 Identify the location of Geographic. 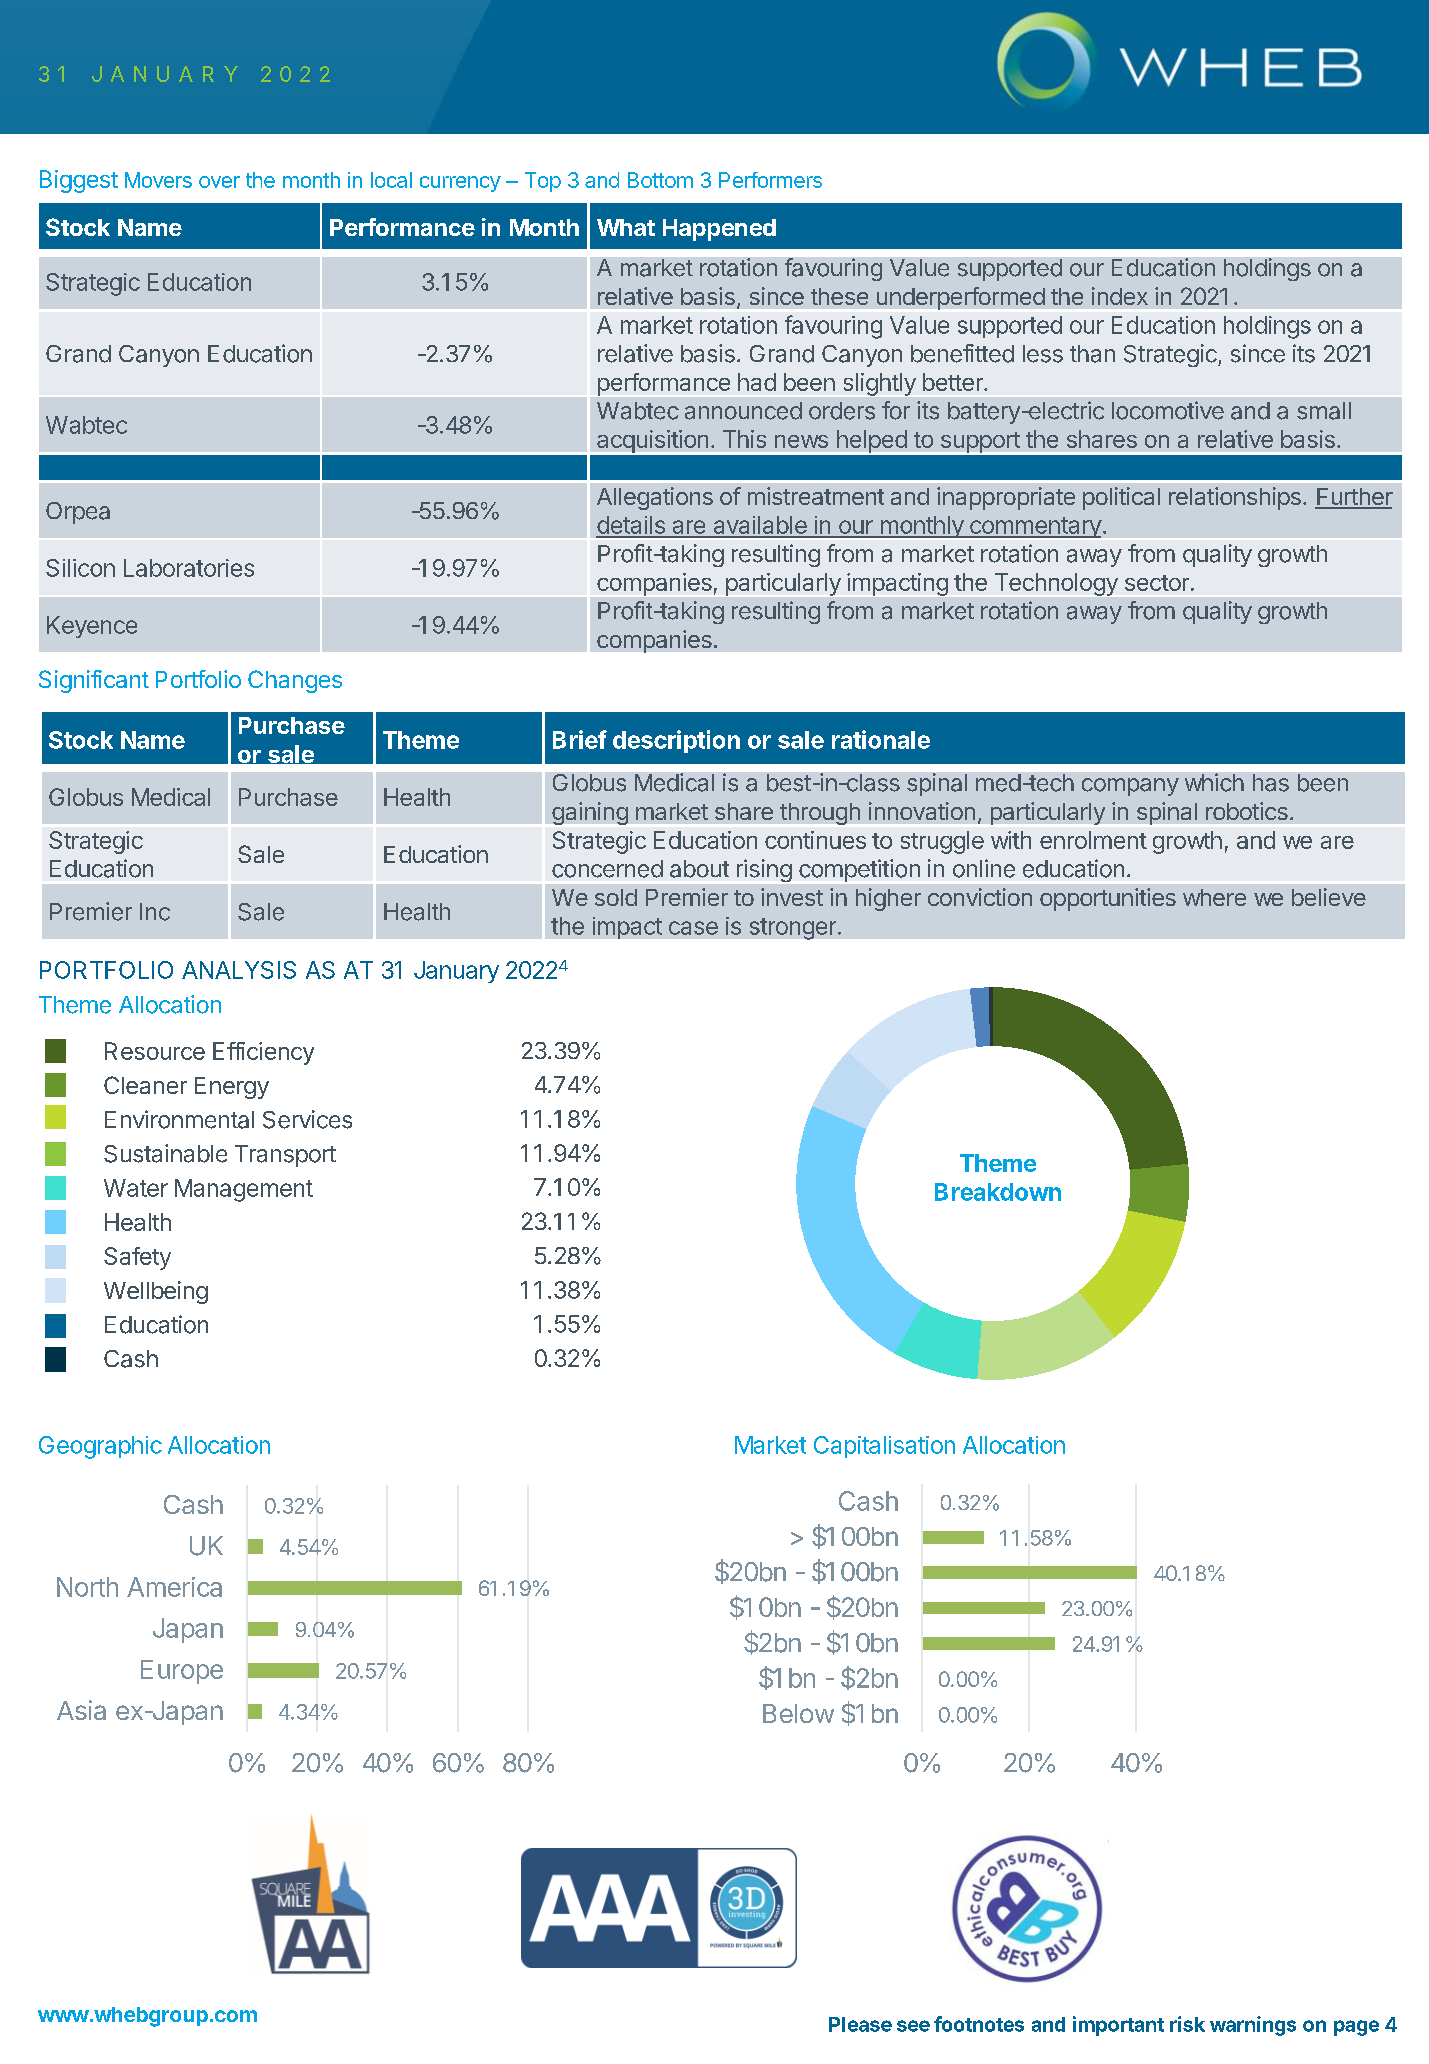
(100, 1447).
